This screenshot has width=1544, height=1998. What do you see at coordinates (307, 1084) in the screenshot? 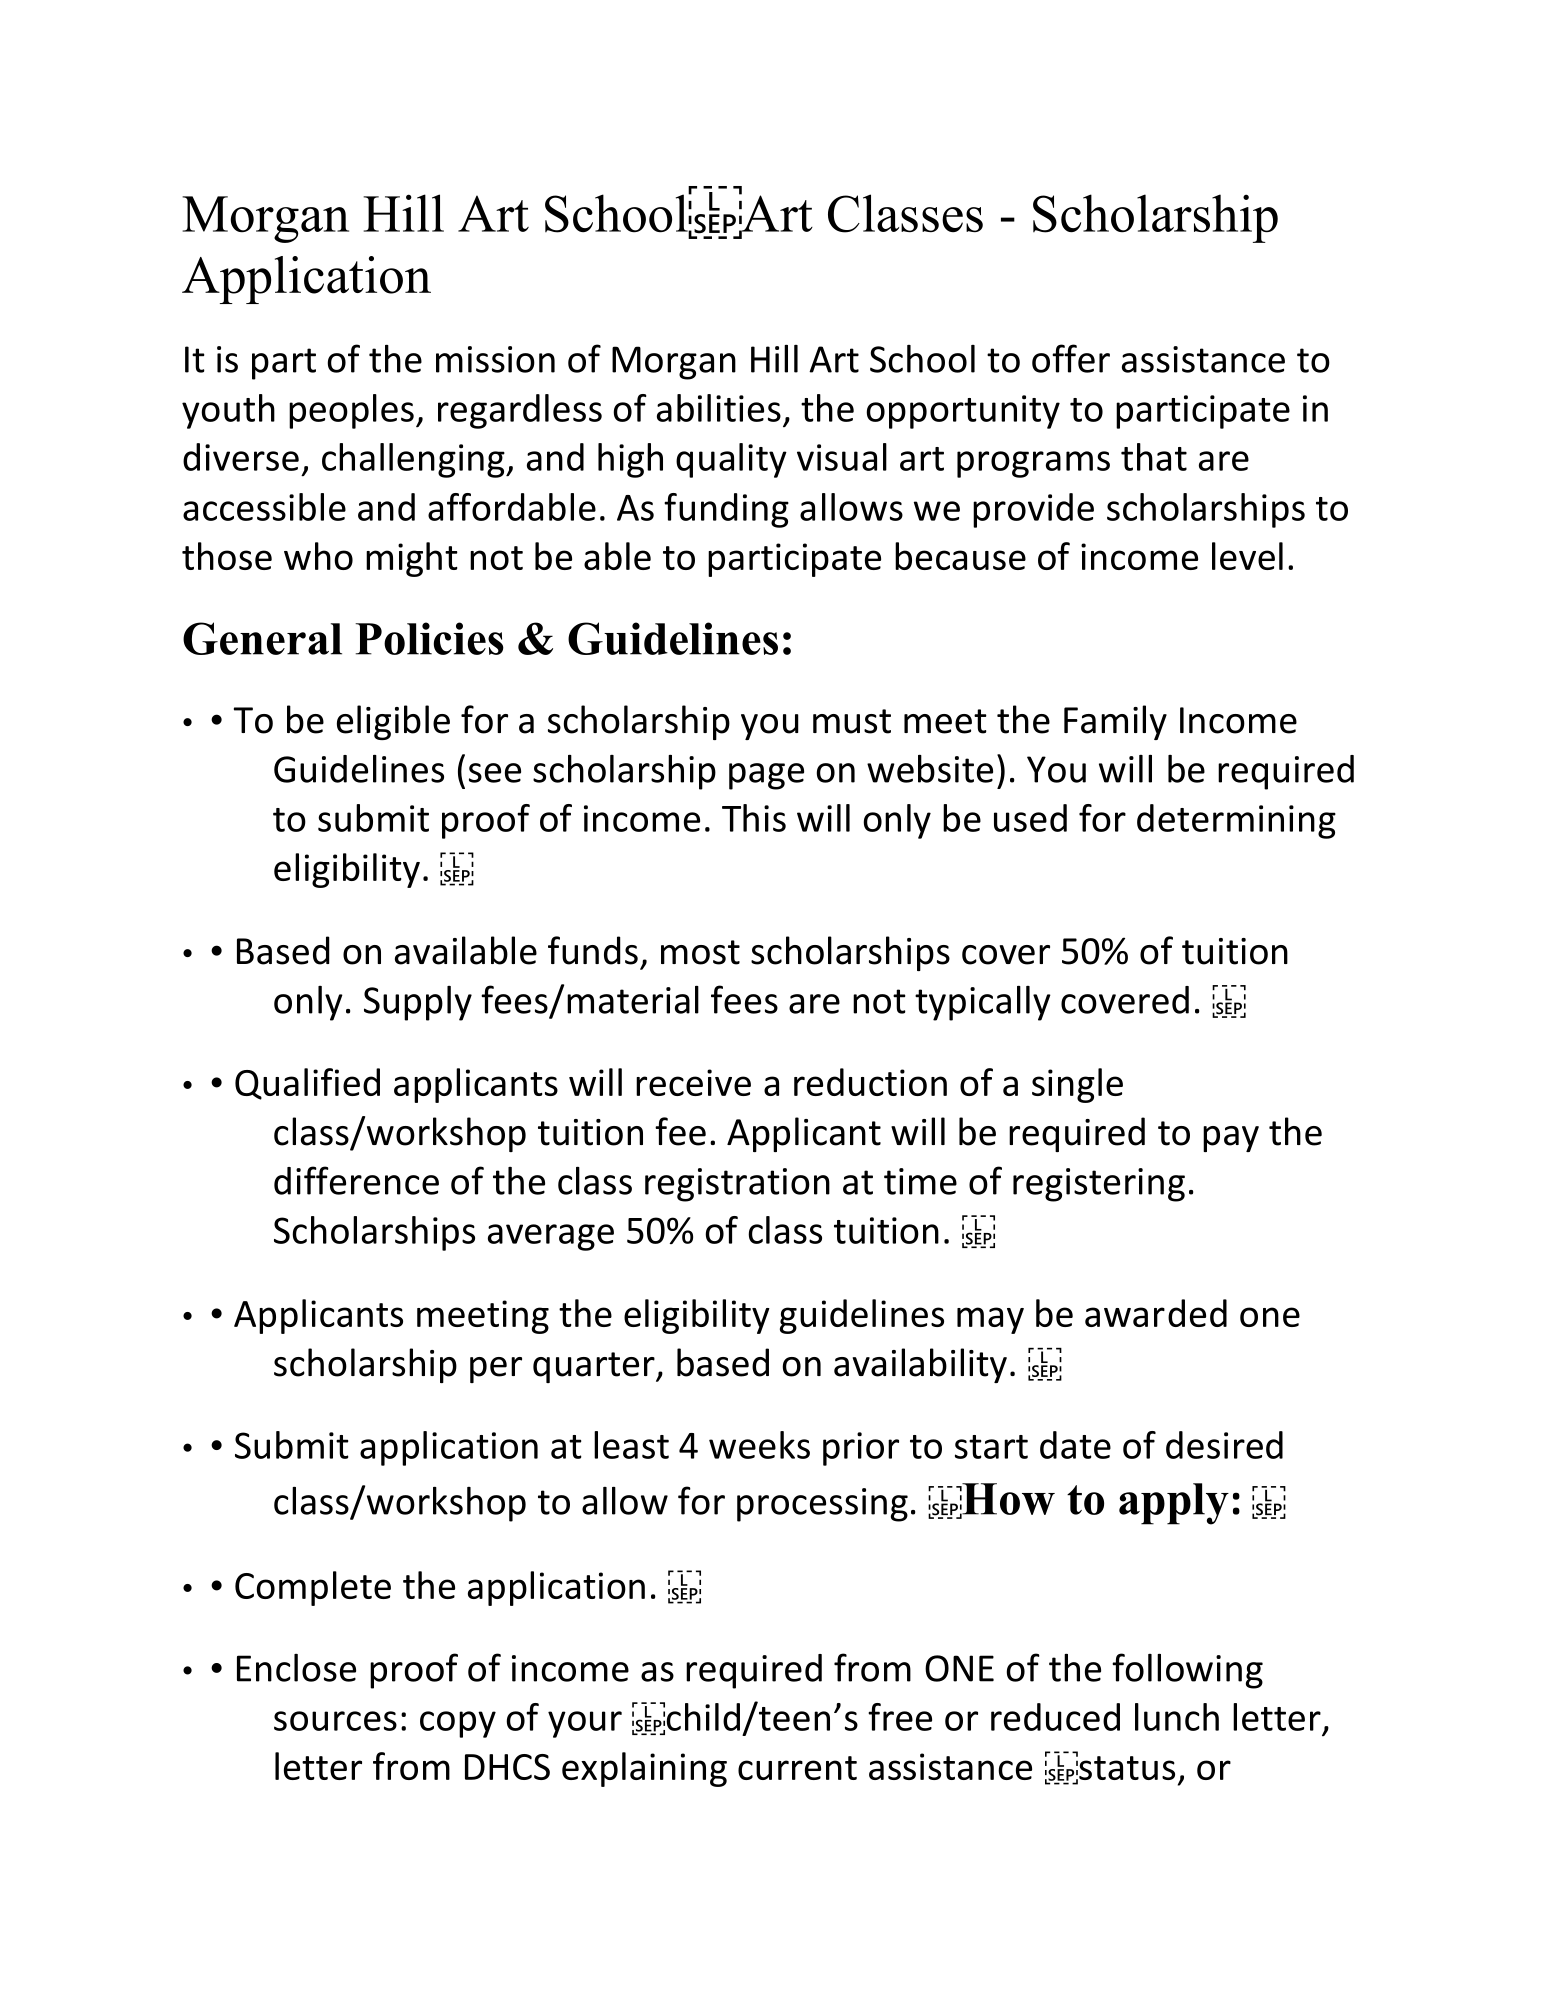
I see `Qualified` at bounding box center [307, 1084].
